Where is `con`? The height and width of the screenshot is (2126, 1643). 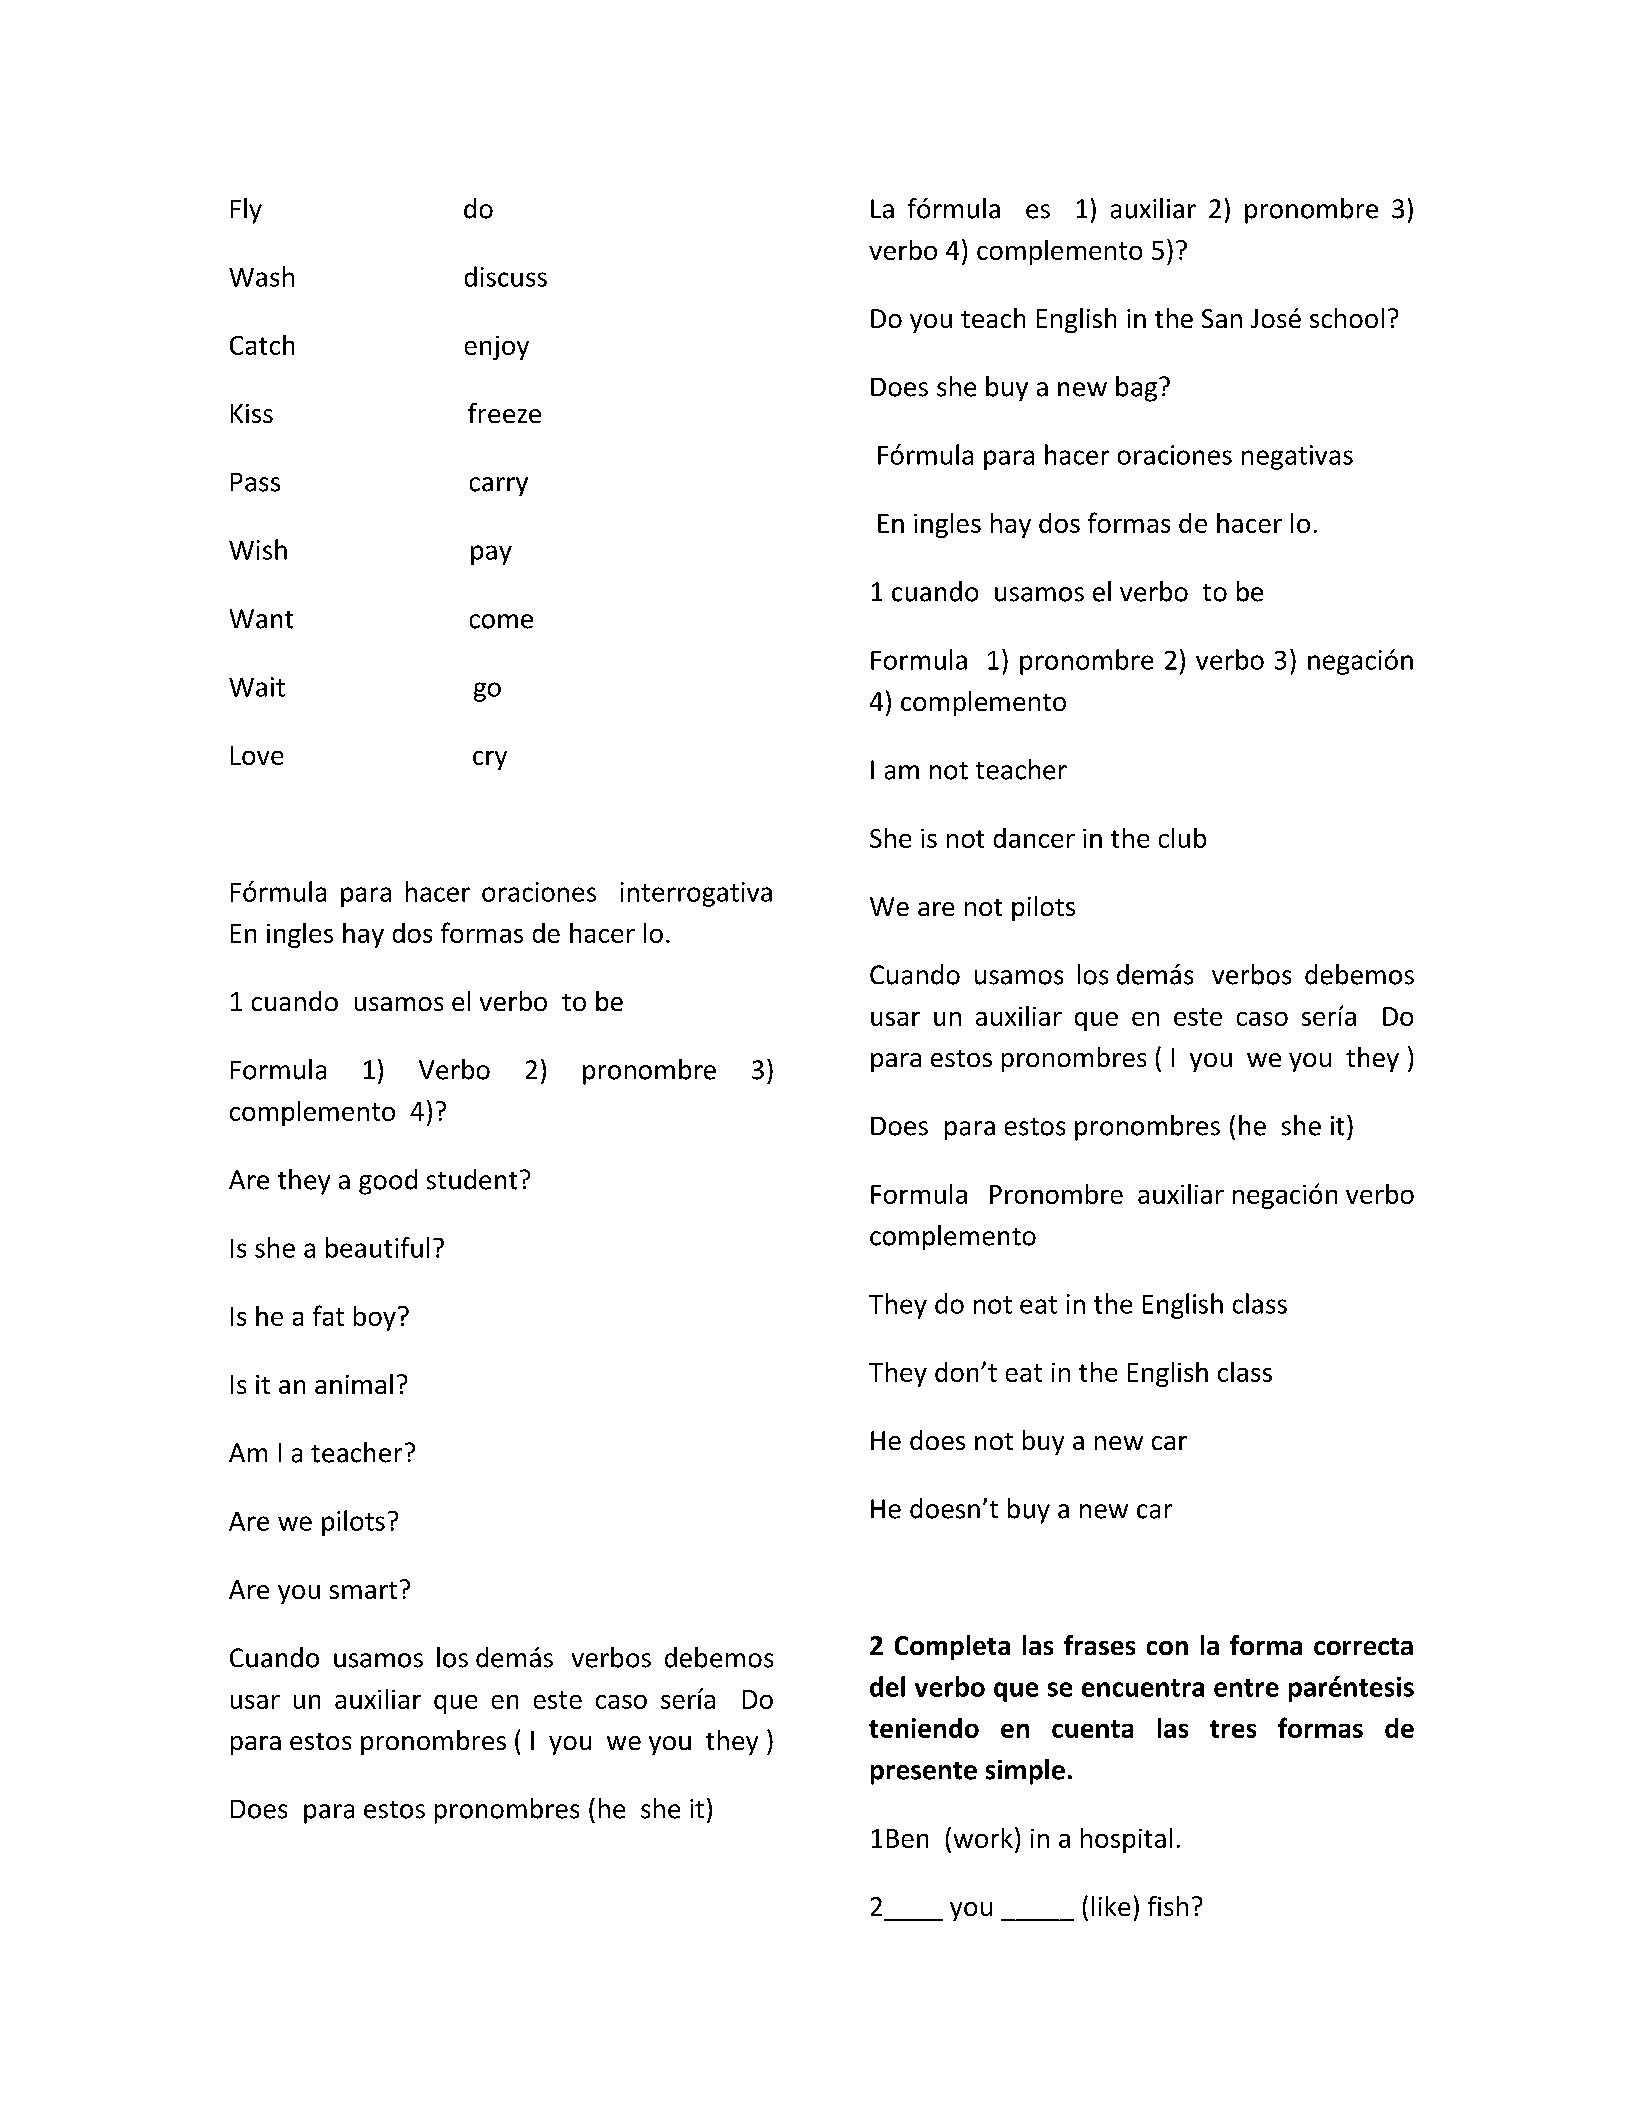 con is located at coordinates (1167, 1648).
